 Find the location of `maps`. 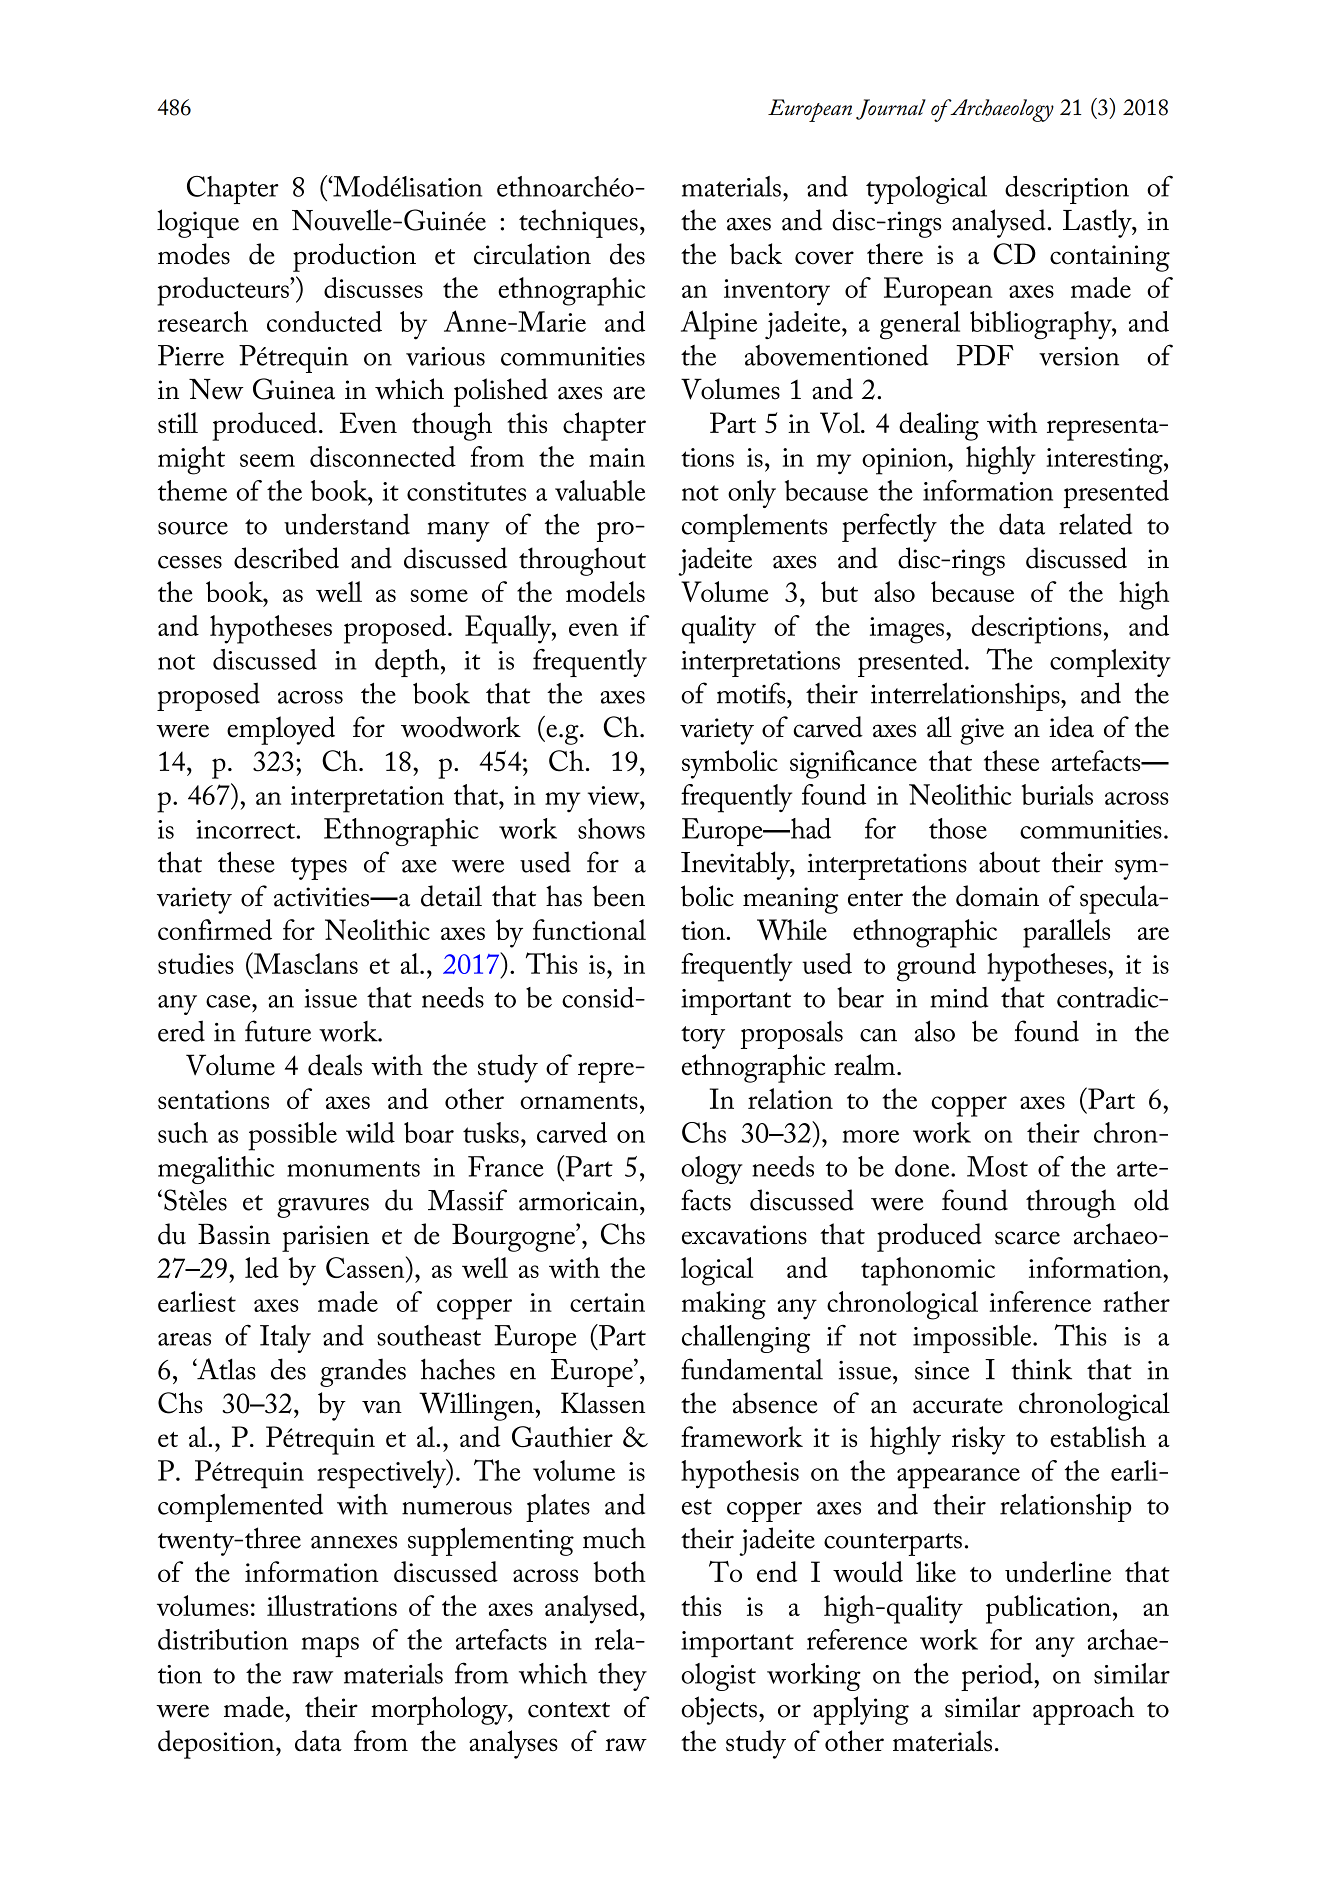

maps is located at coordinates (330, 1647).
